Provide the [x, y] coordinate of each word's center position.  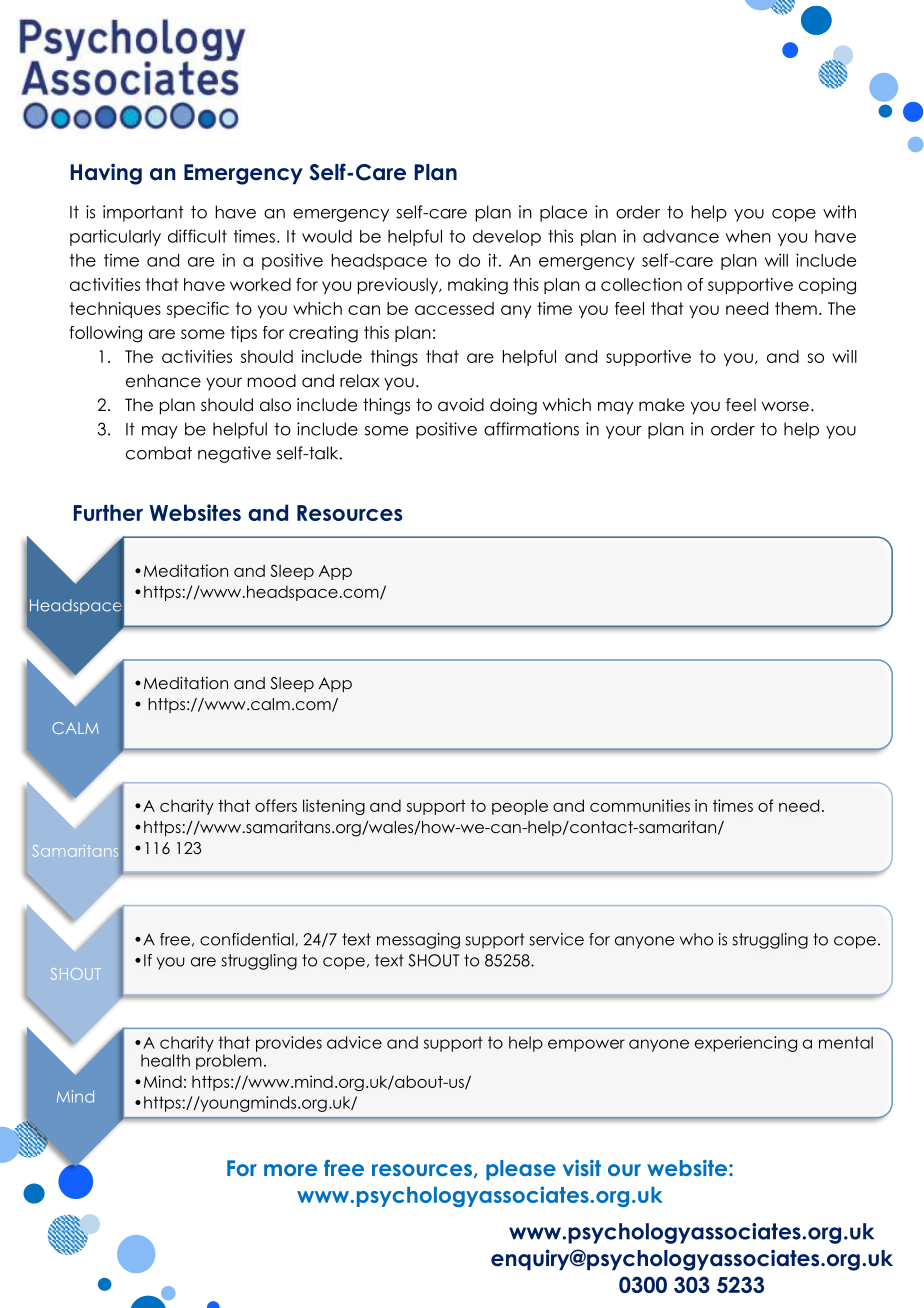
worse [785, 406]
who [696, 939]
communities [640, 805]
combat [159, 453]
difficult [197, 236]
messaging [418, 941]
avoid [461, 405]
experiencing [746, 1044]
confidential [247, 939]
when [748, 236]
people [520, 807]
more [291, 1170]
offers [276, 805]
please [521, 1170]
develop [507, 238]
